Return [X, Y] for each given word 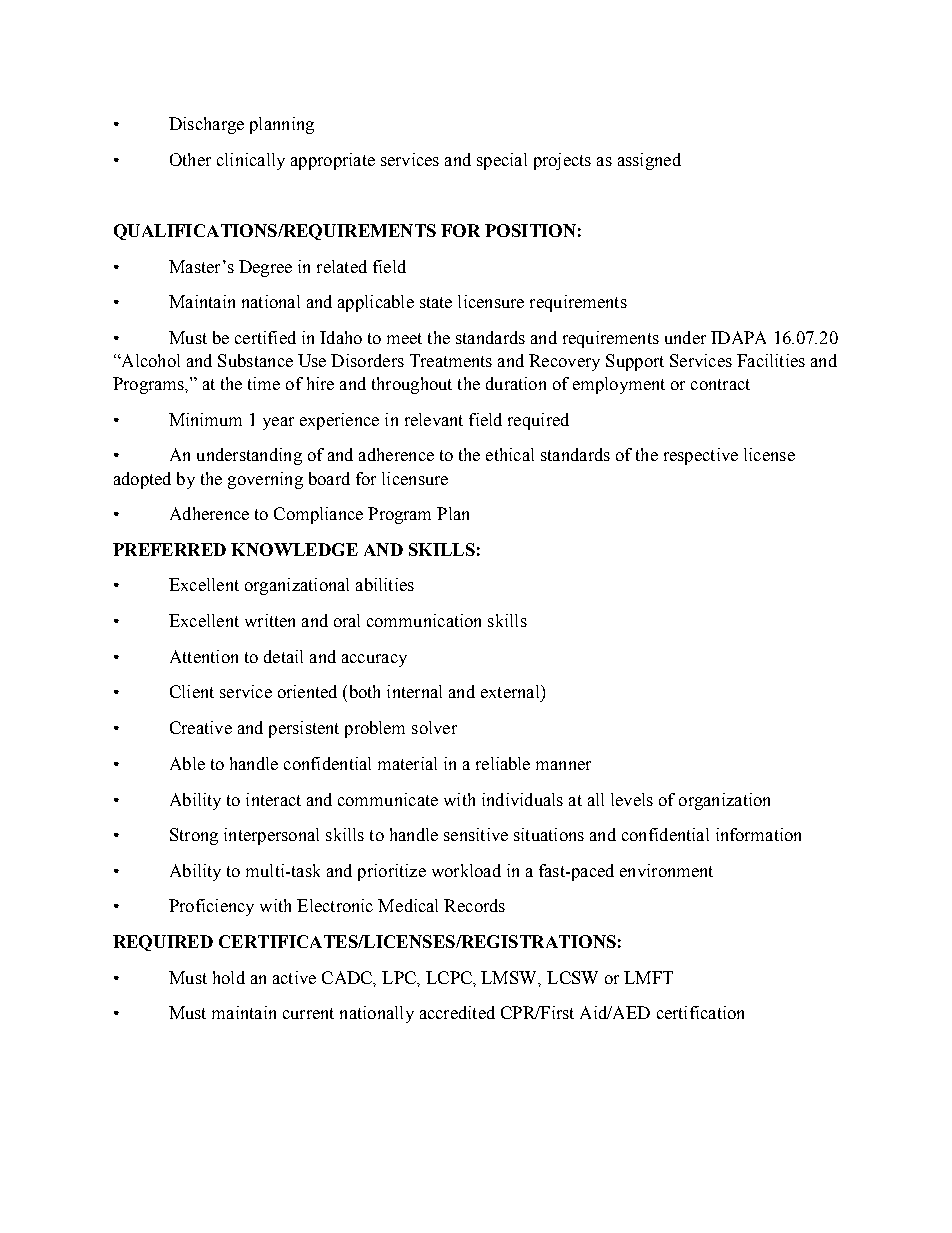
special [502, 161]
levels [632, 799]
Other [190, 159]
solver [434, 727]
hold [229, 977]
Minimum [205, 419]
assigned [649, 161]
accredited [457, 1012]
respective [701, 456]
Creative [201, 727]
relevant [434, 419]
